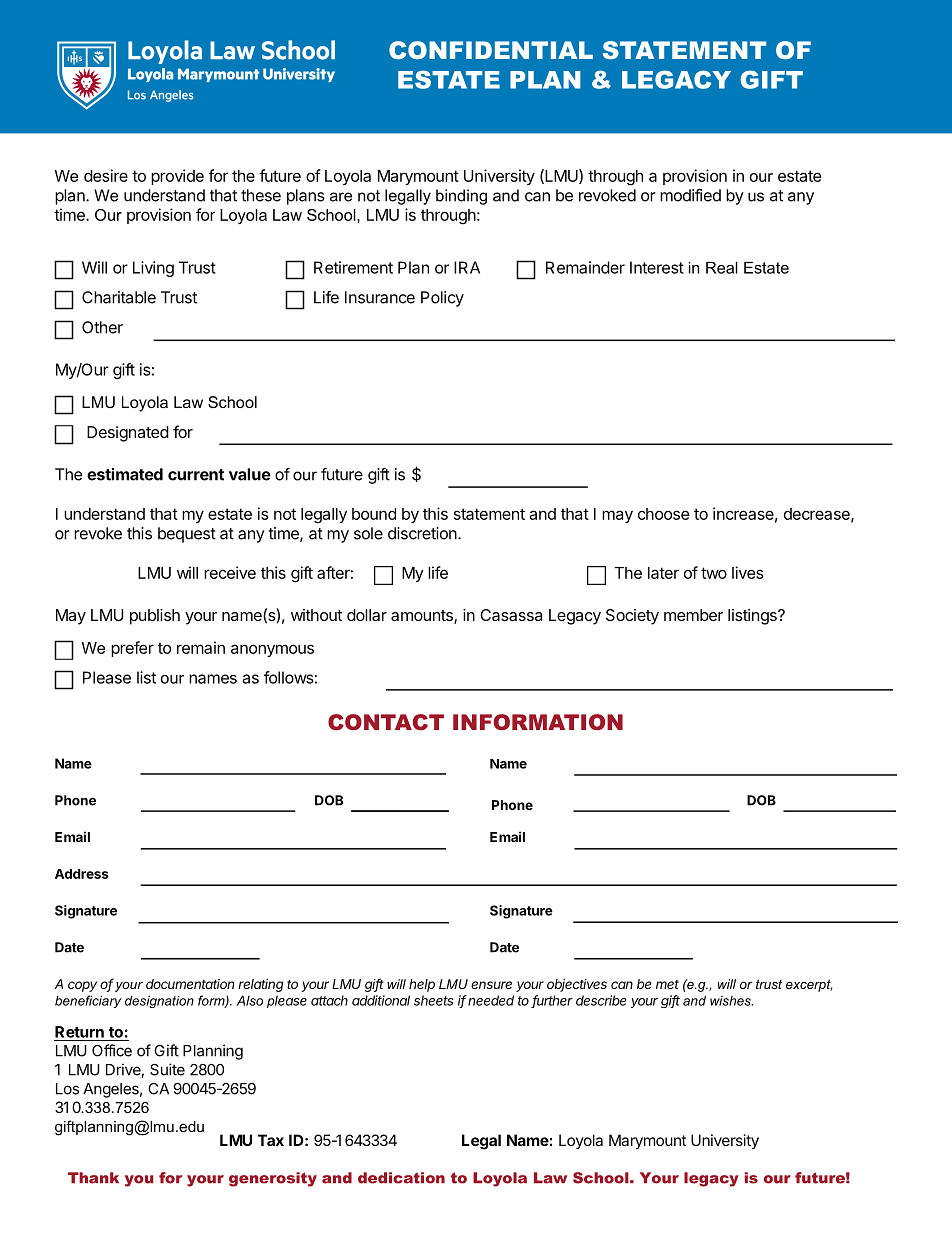 This page has height=1233, width=952. I want to click on discretion, so click(423, 533).
